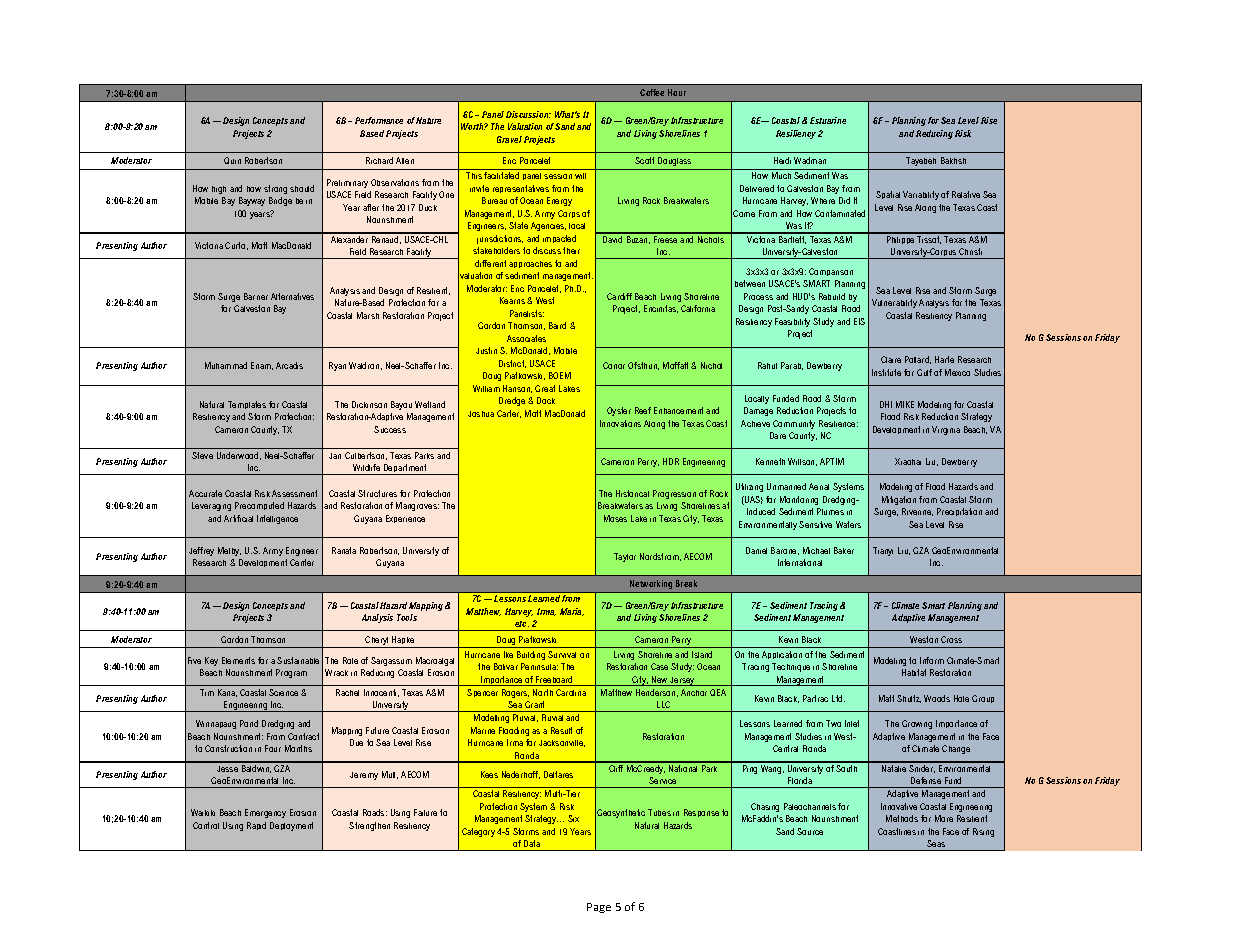 Image resolution: width=1233 pixels, height=952 pixels. I want to click on Carolina, so click(571, 692).
